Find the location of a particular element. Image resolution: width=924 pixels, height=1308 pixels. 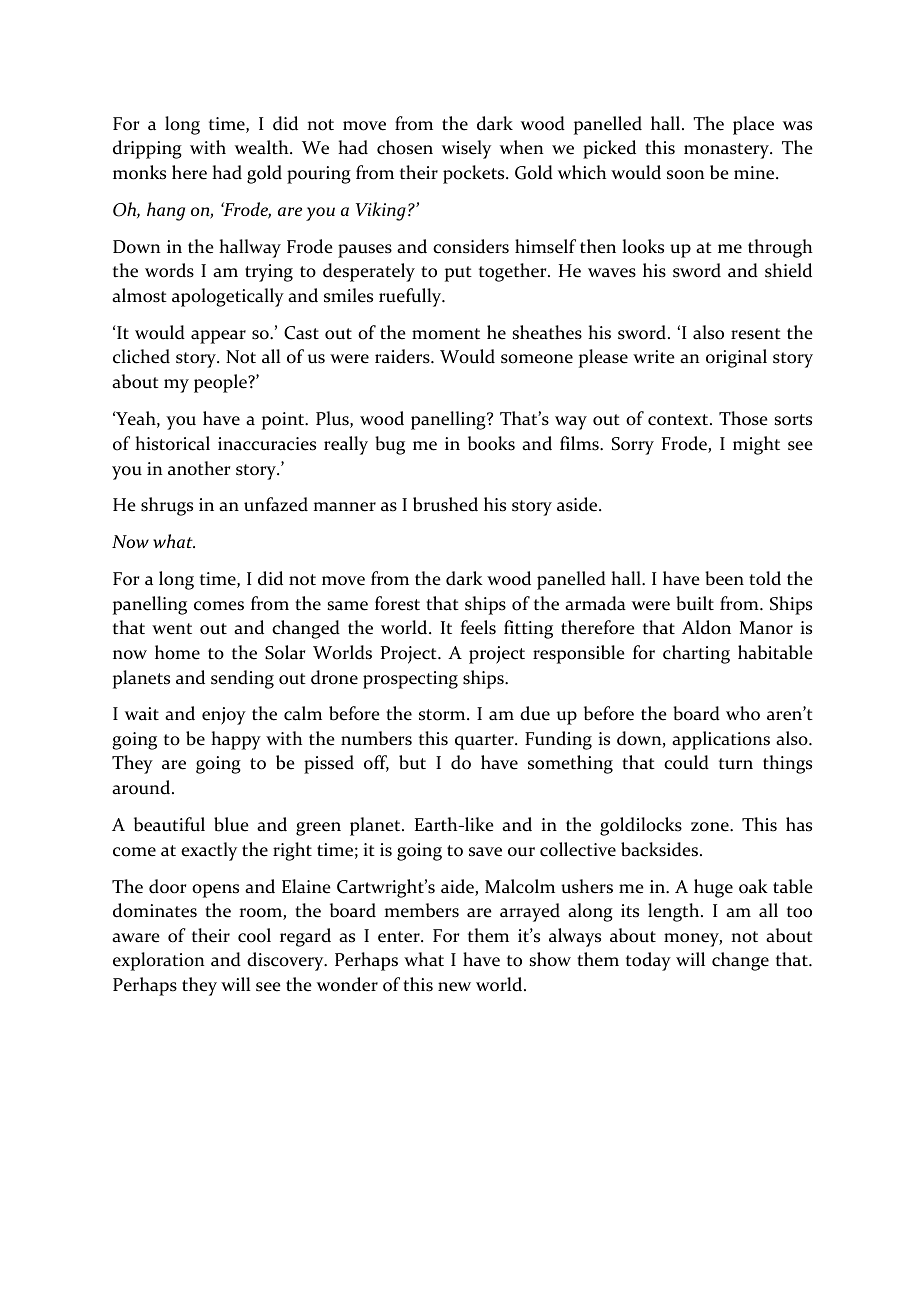

sending is located at coordinates (242, 679).
